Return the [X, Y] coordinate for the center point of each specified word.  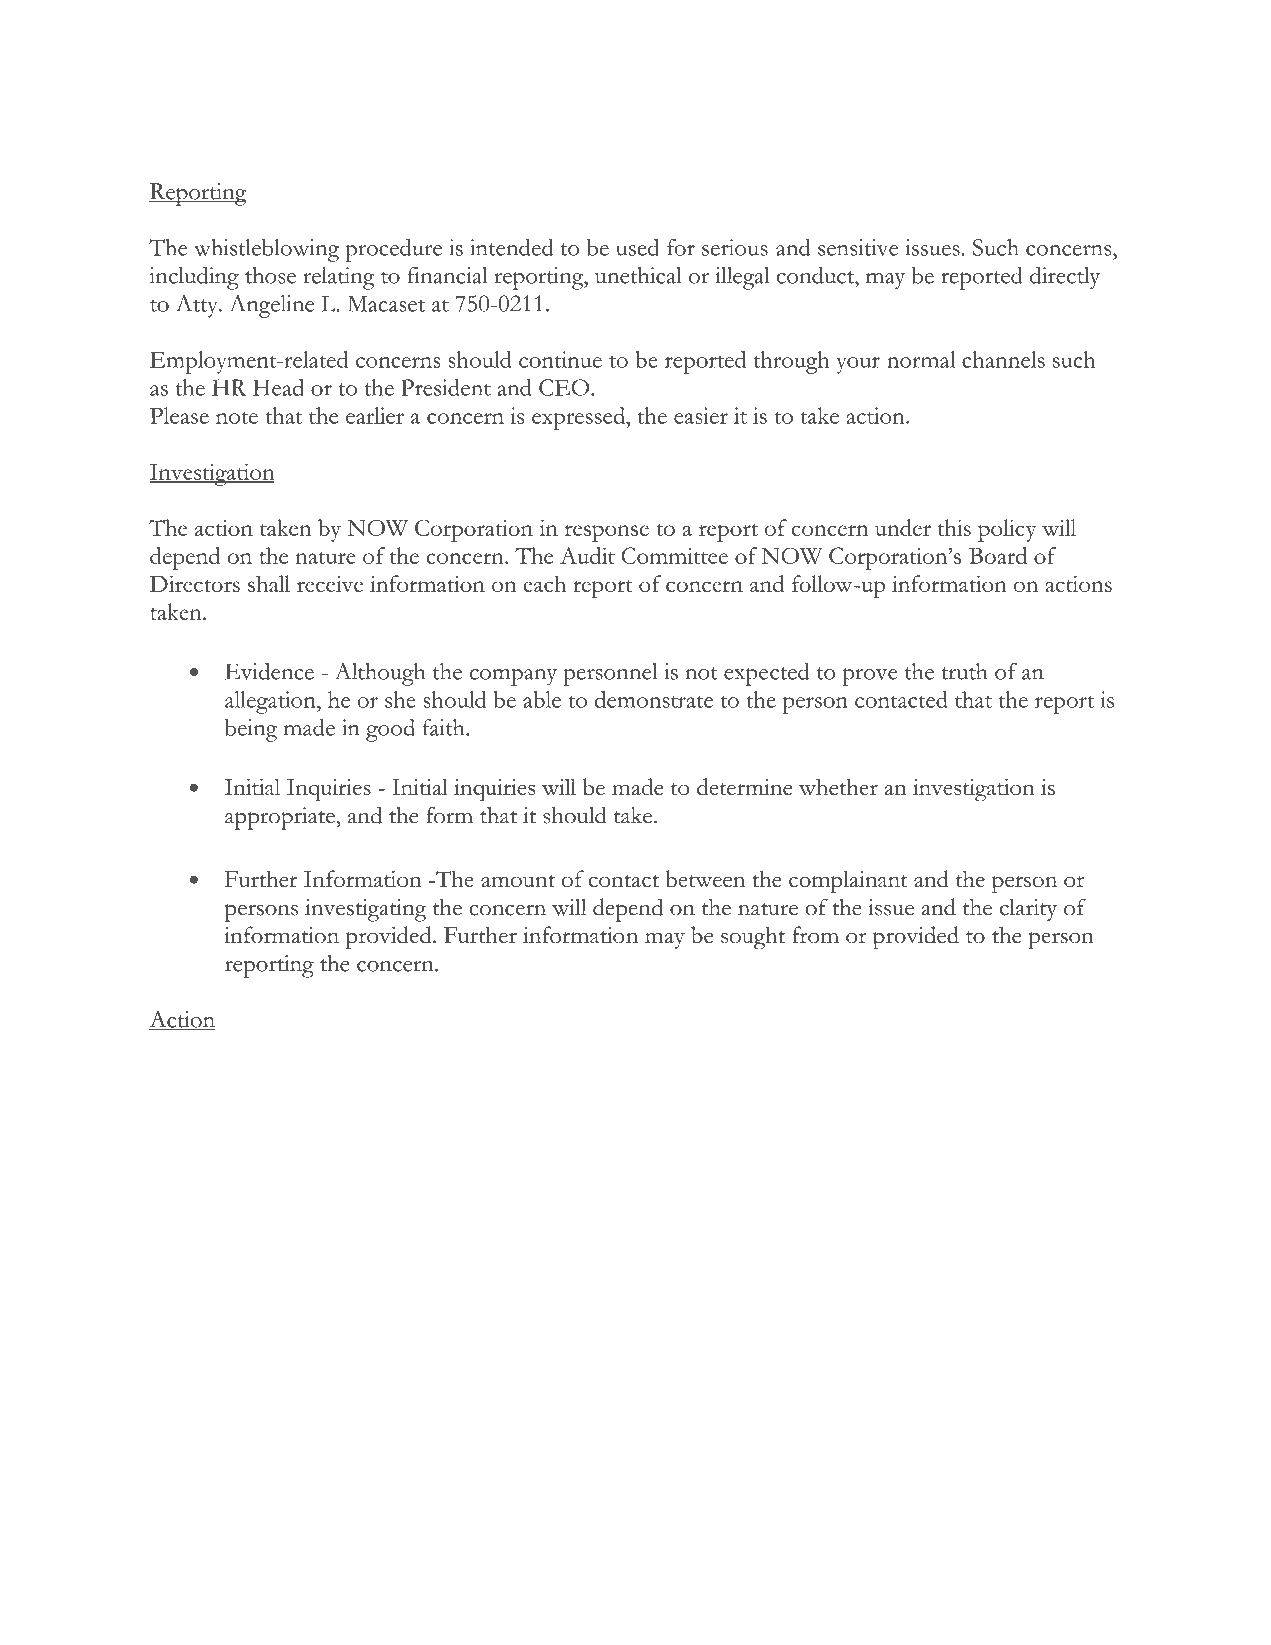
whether [838, 786]
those [270, 275]
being [251, 730]
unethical [638, 275]
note [237, 417]
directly [1065, 278]
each [544, 583]
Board [998, 555]
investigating [365, 910]
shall [269, 583]
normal [921, 359]
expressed [579, 418]
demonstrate [654, 699]
